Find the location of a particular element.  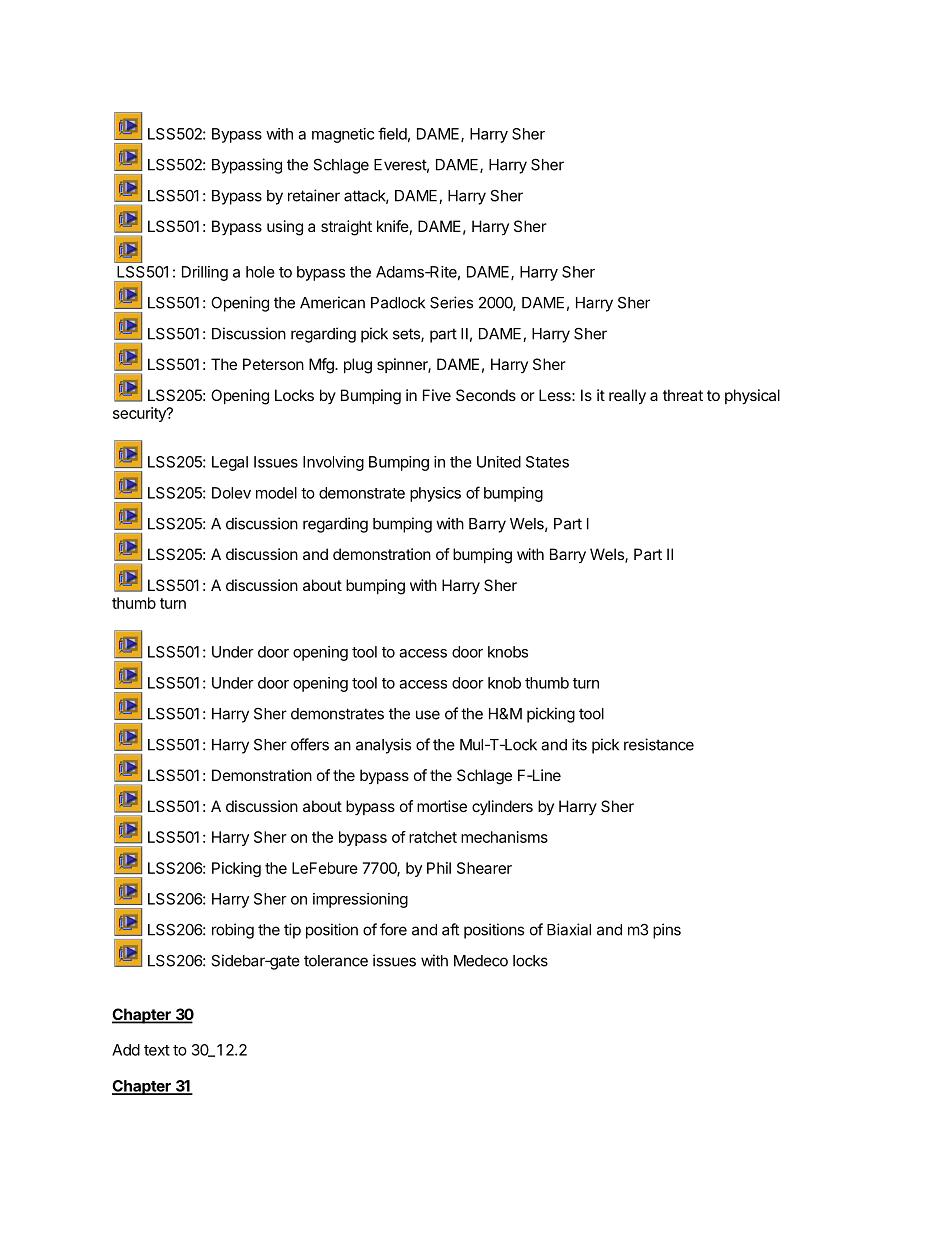

resistance is located at coordinates (659, 744).
